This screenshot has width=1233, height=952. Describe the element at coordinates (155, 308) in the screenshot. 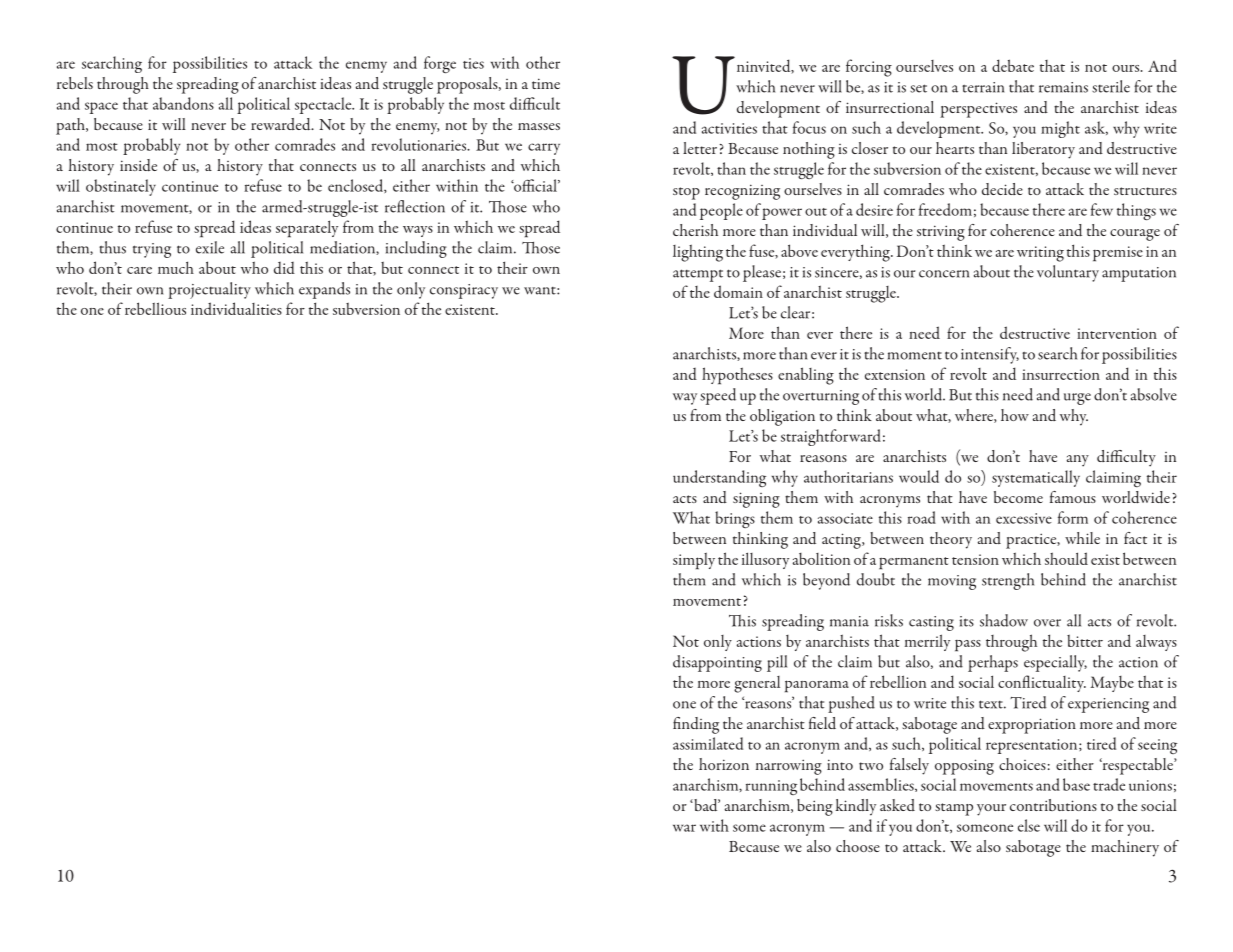

I see `rebellious` at that location.
